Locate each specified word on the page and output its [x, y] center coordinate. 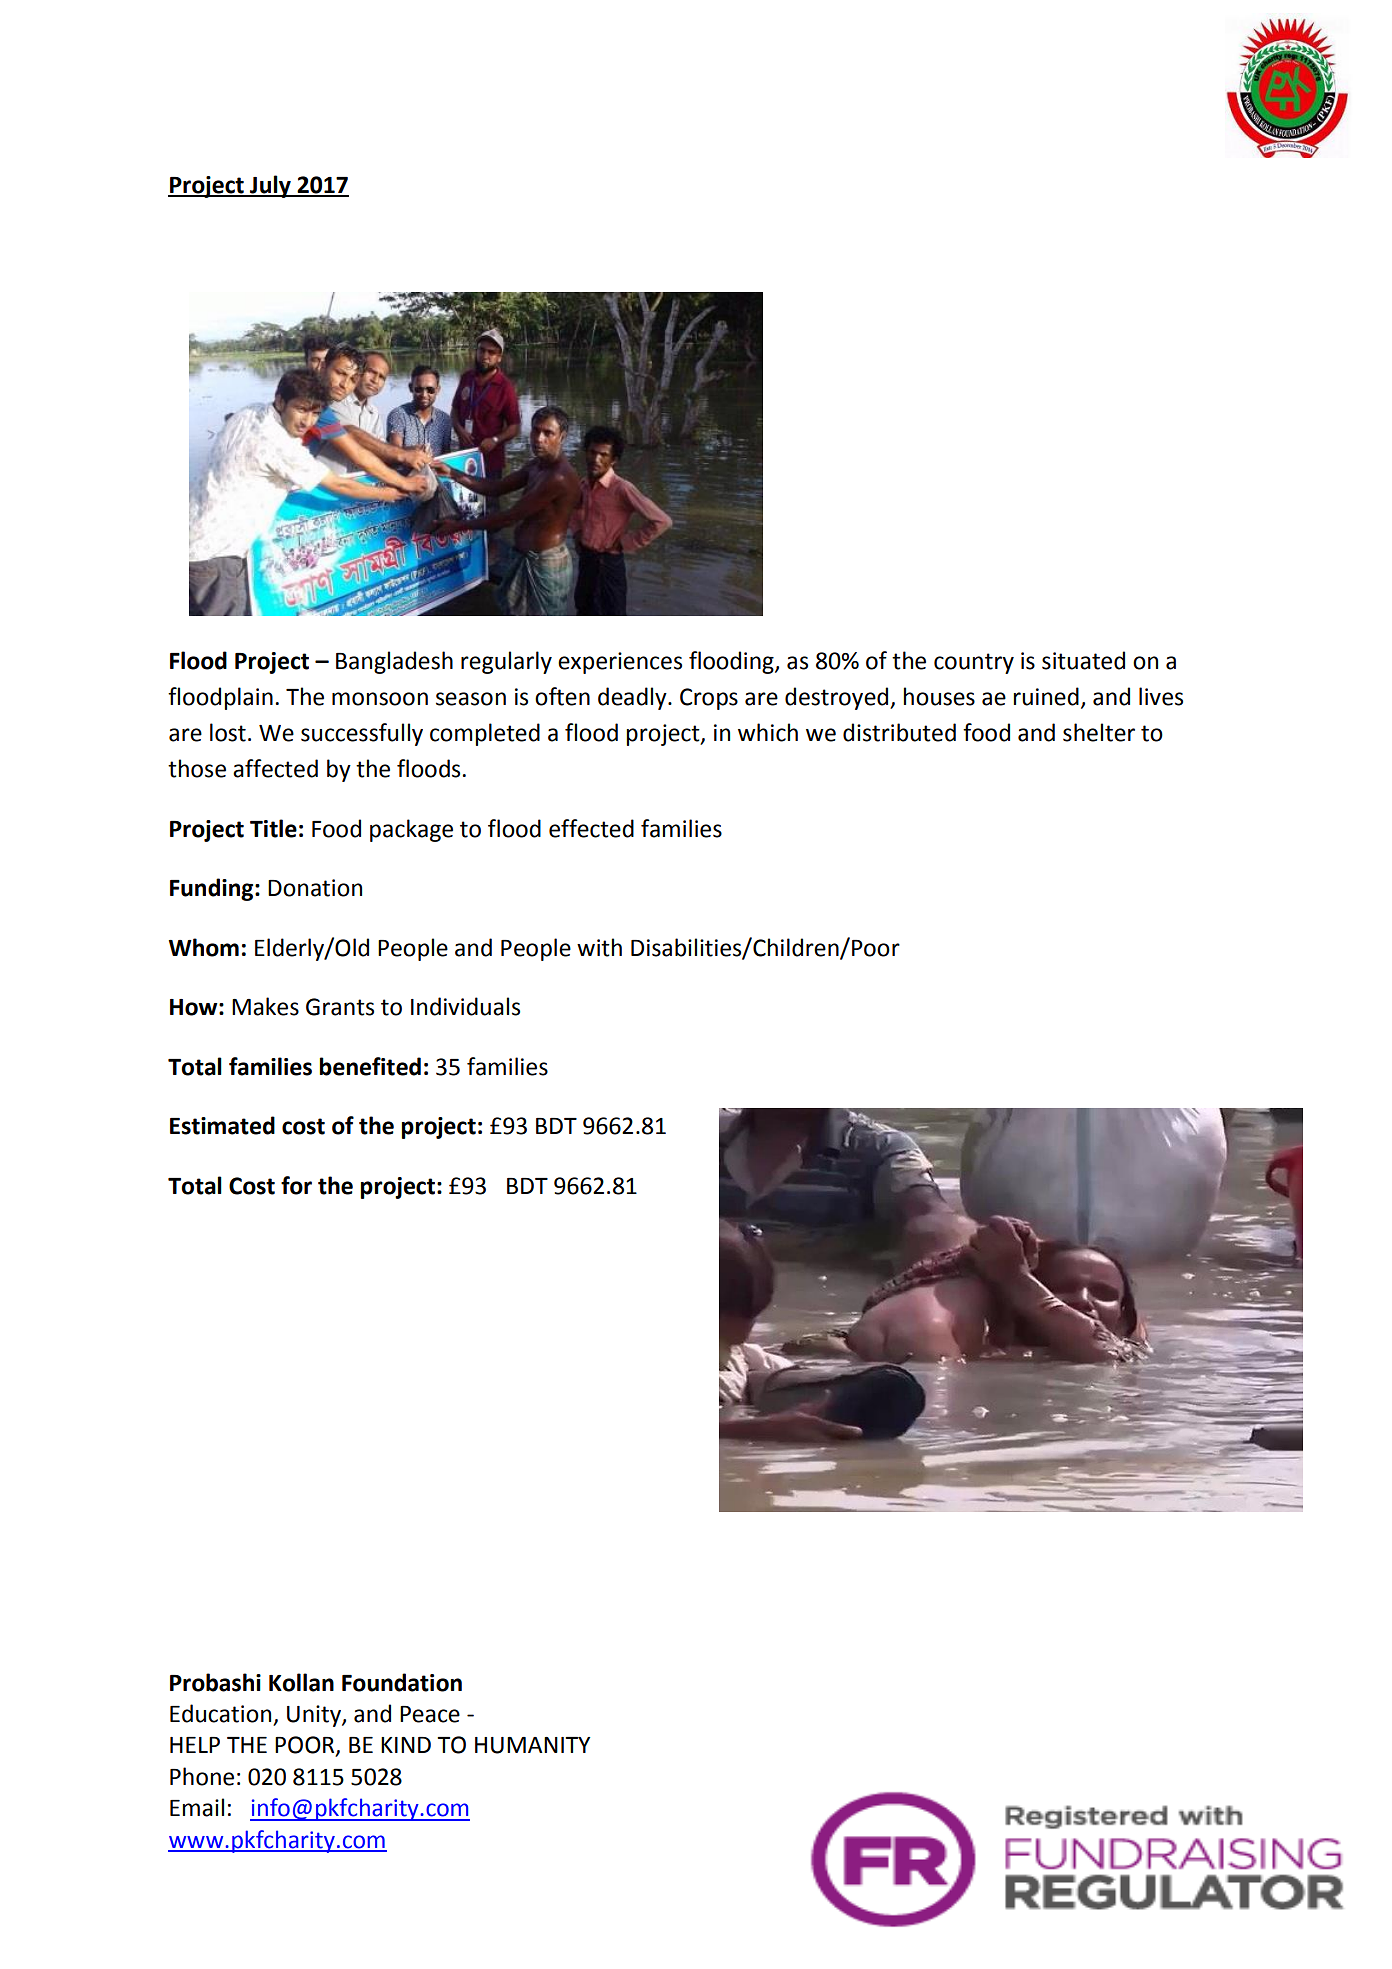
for [296, 1185]
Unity [315, 1716]
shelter [1099, 732]
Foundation [402, 1682]
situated [1083, 660]
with [599, 947]
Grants [340, 1007]
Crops [709, 699]
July [270, 186]
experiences [620, 663]
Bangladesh [394, 662]
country [974, 663]
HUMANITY [532, 1745]
